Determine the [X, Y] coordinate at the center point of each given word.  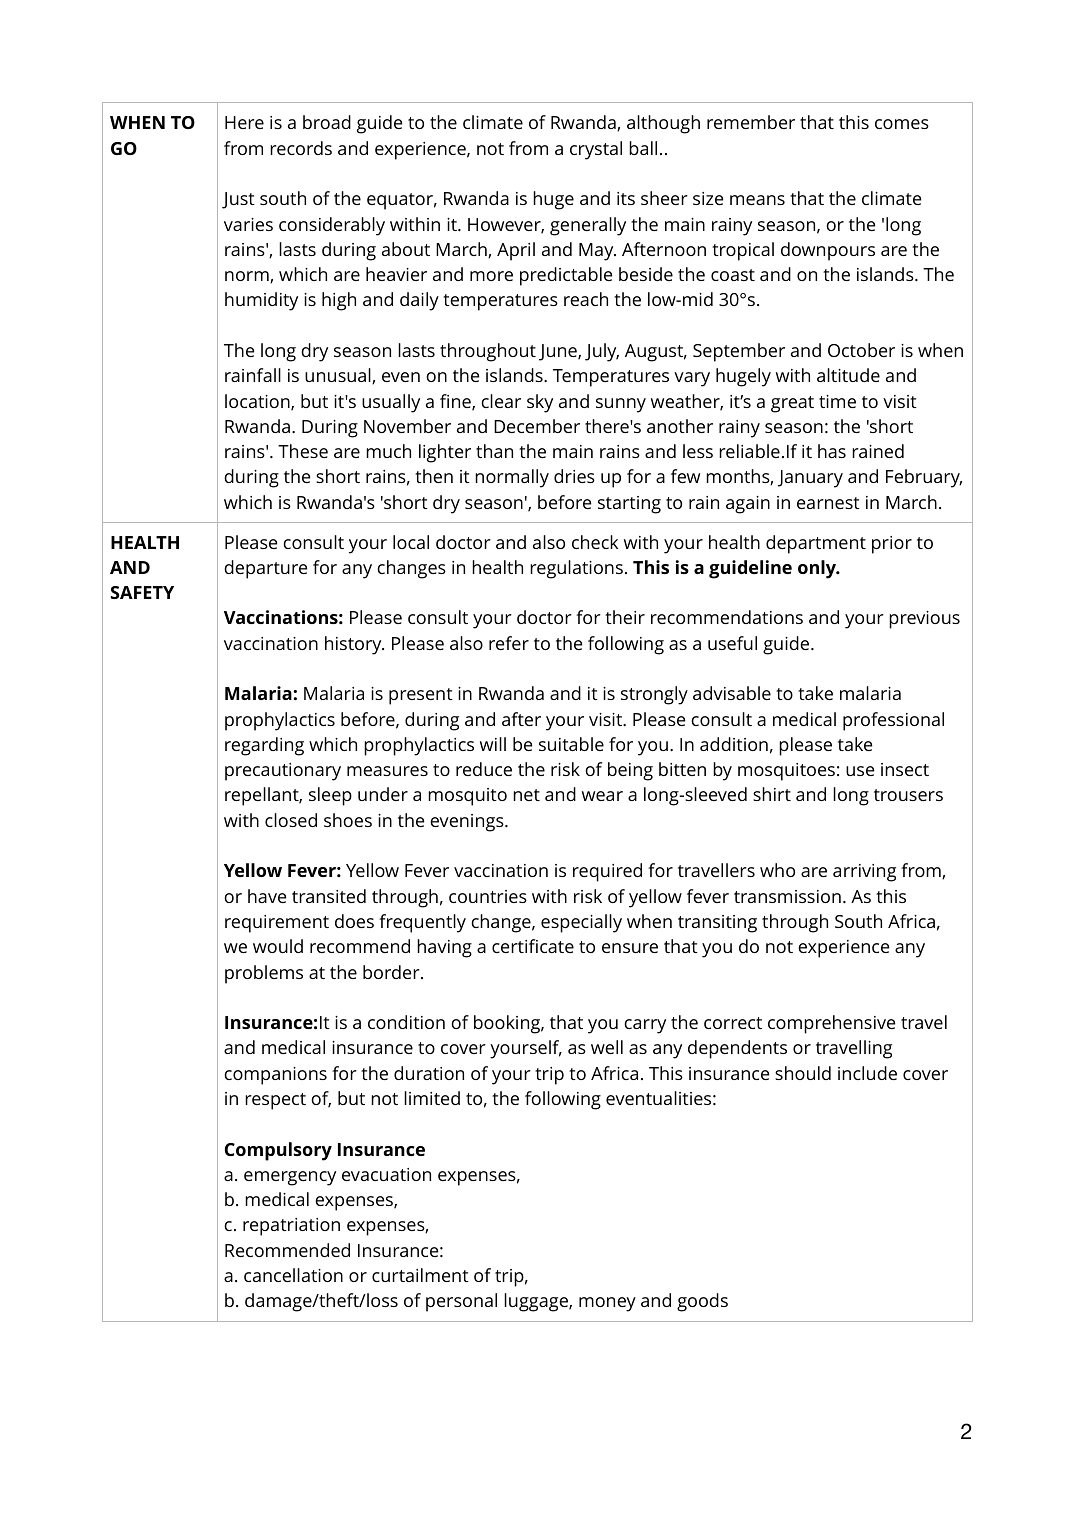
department [816, 544]
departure [265, 569]
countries [488, 896]
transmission [787, 896]
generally [588, 226]
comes [902, 124]
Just [238, 200]
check [595, 542]
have [267, 896]
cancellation [293, 1275]
